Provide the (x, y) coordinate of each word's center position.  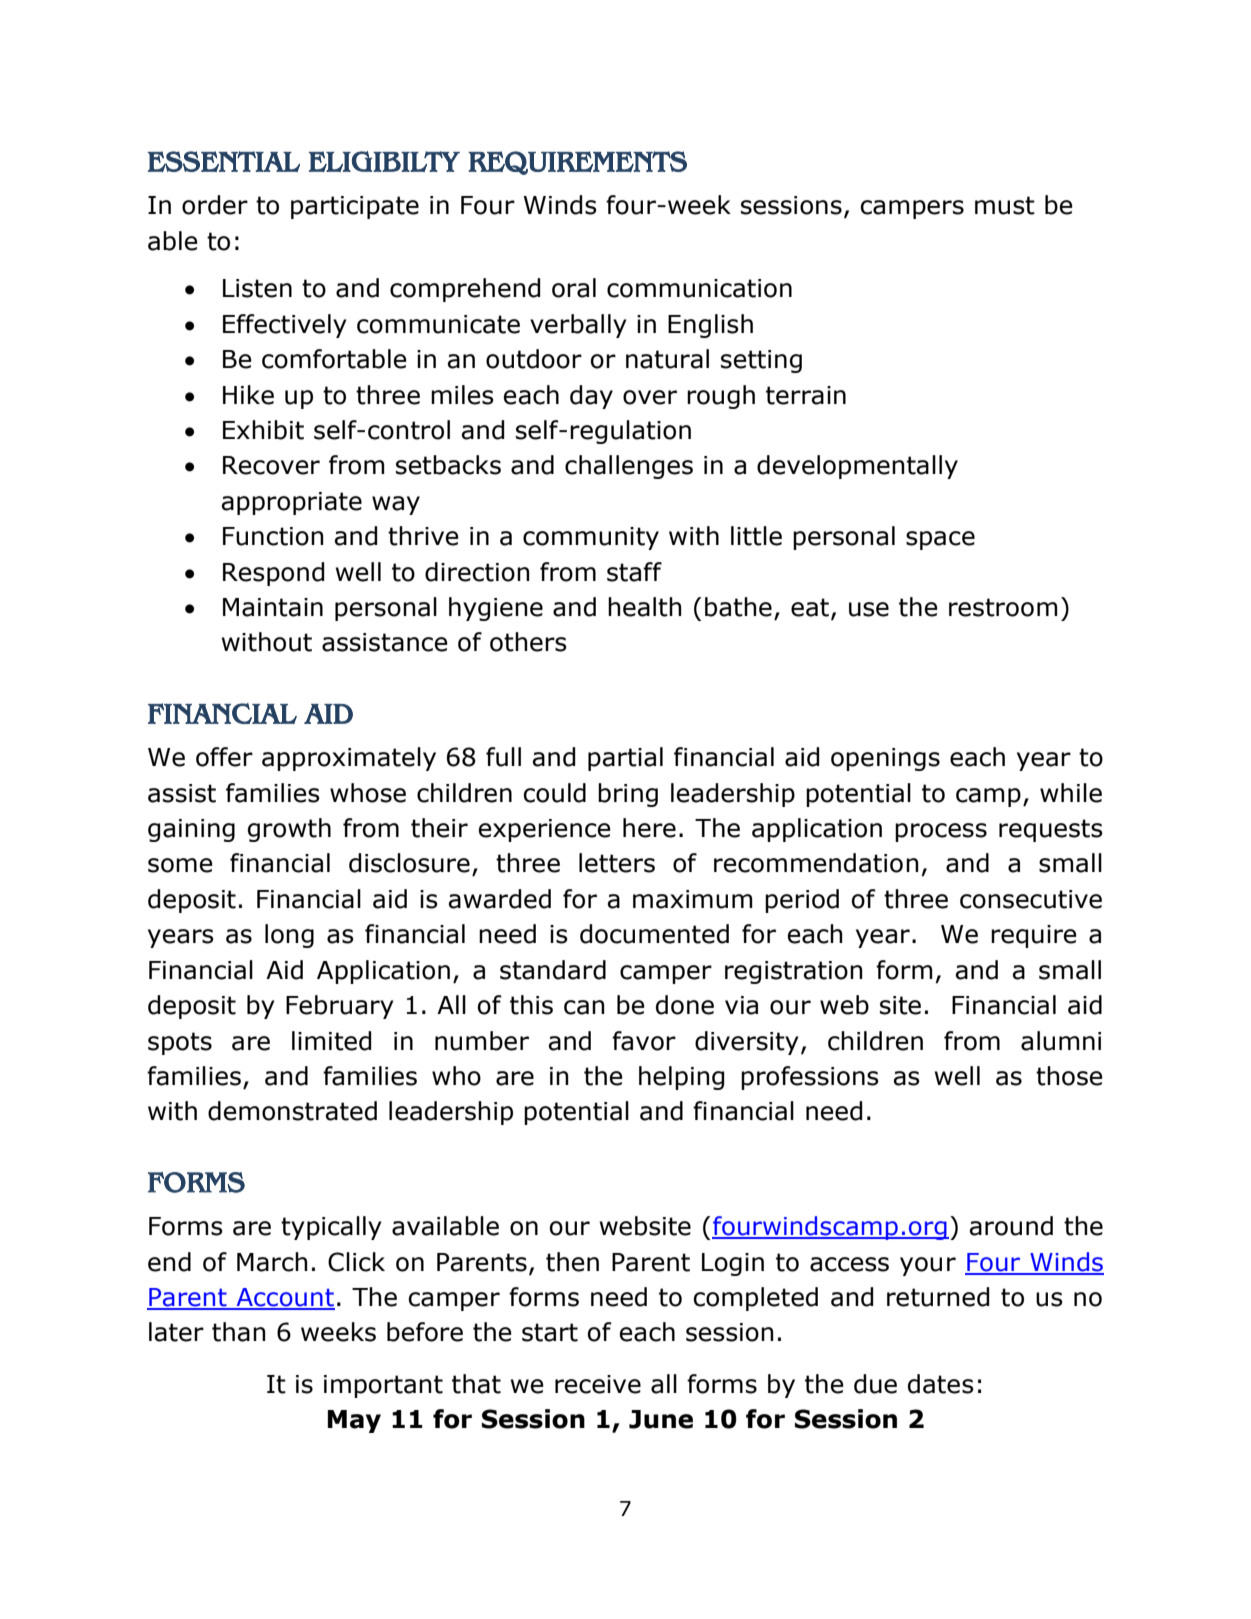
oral (574, 288)
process (941, 832)
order (215, 205)
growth (289, 830)
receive (598, 1384)
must (1005, 205)
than (239, 1332)
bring (628, 795)
